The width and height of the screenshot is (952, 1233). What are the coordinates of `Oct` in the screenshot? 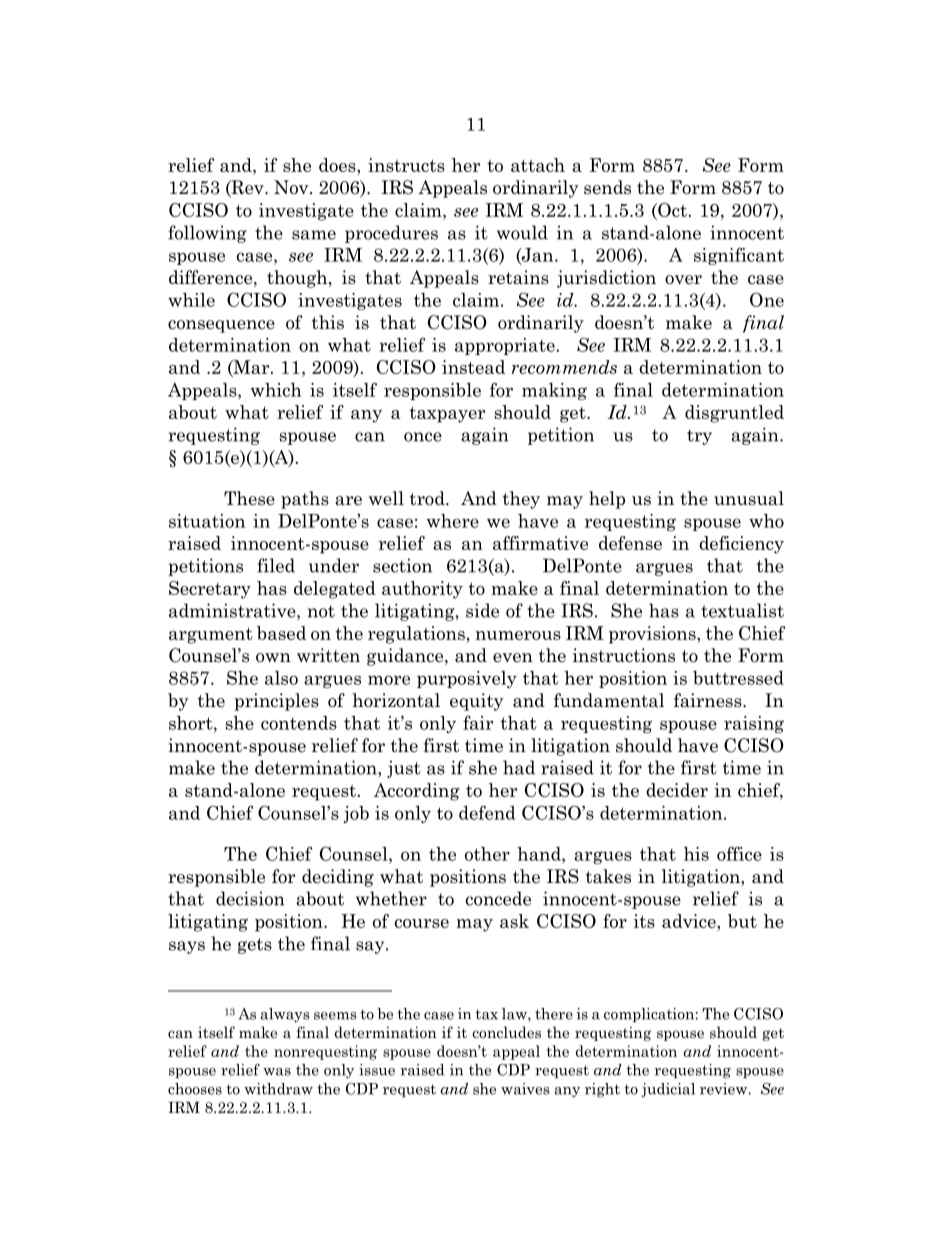 It's located at (671, 210).
